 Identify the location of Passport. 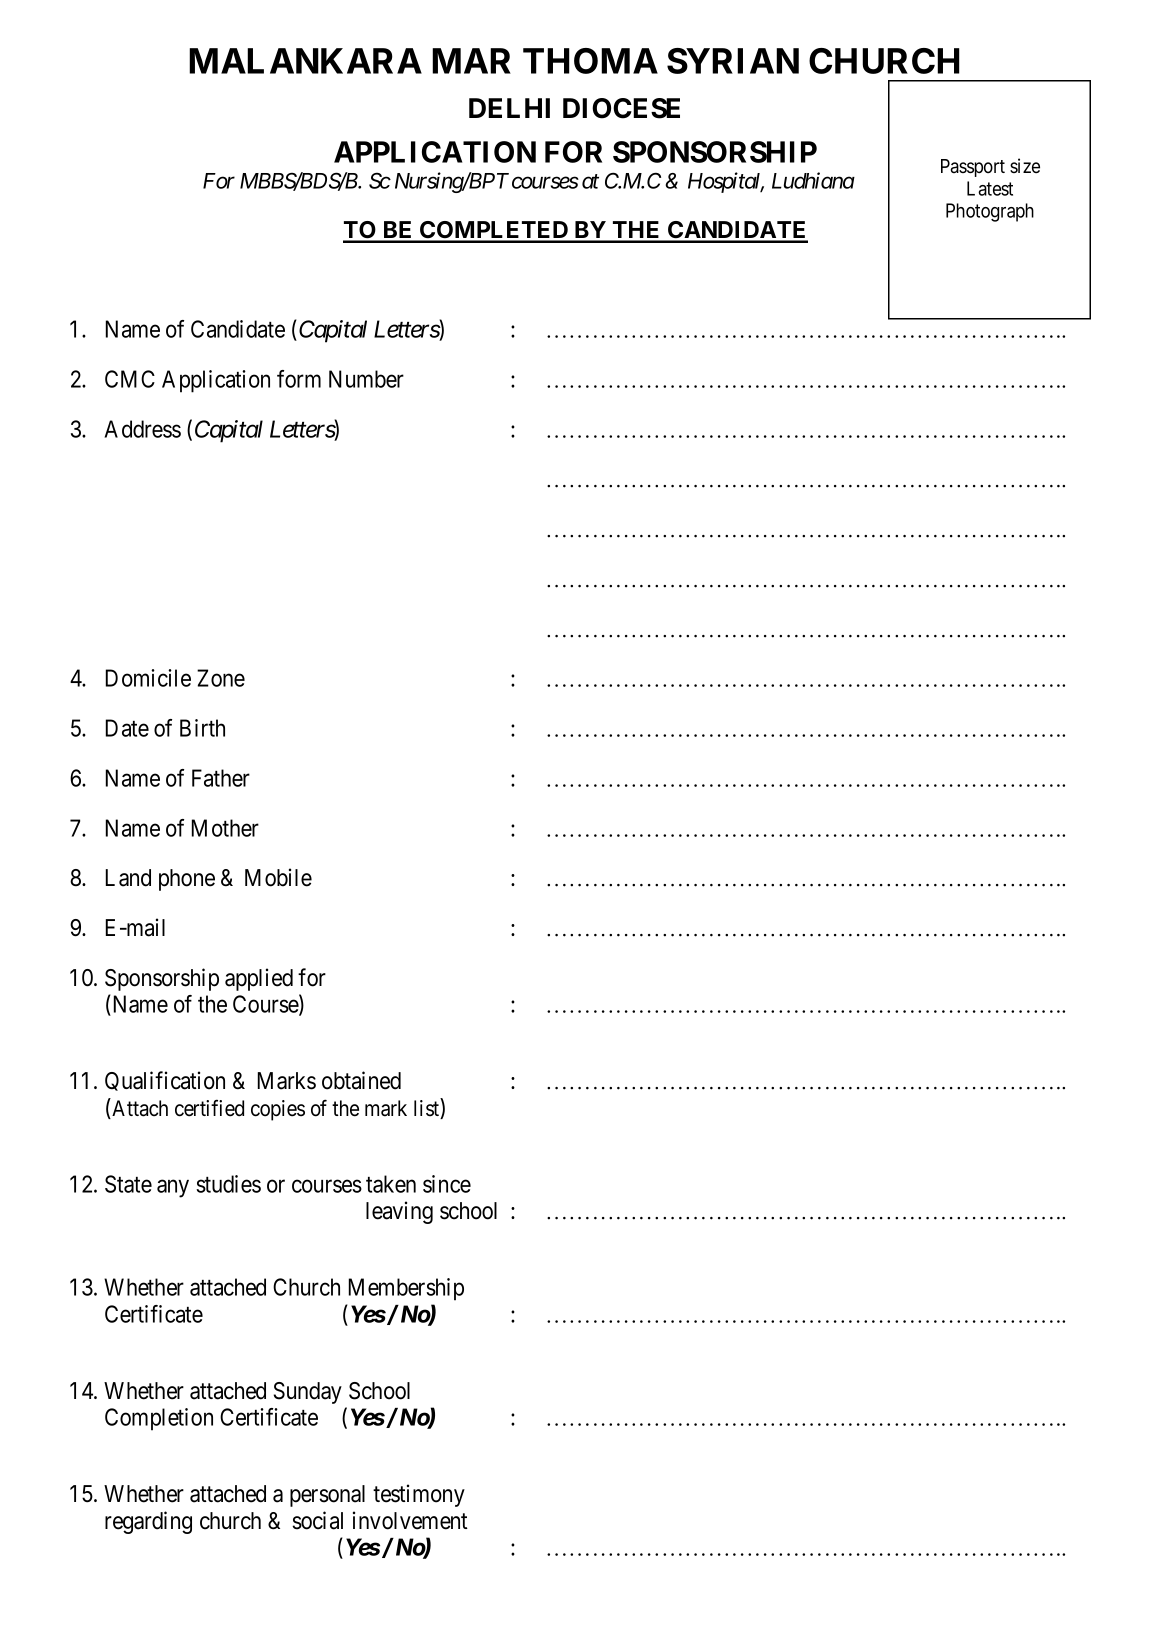
(973, 168).
